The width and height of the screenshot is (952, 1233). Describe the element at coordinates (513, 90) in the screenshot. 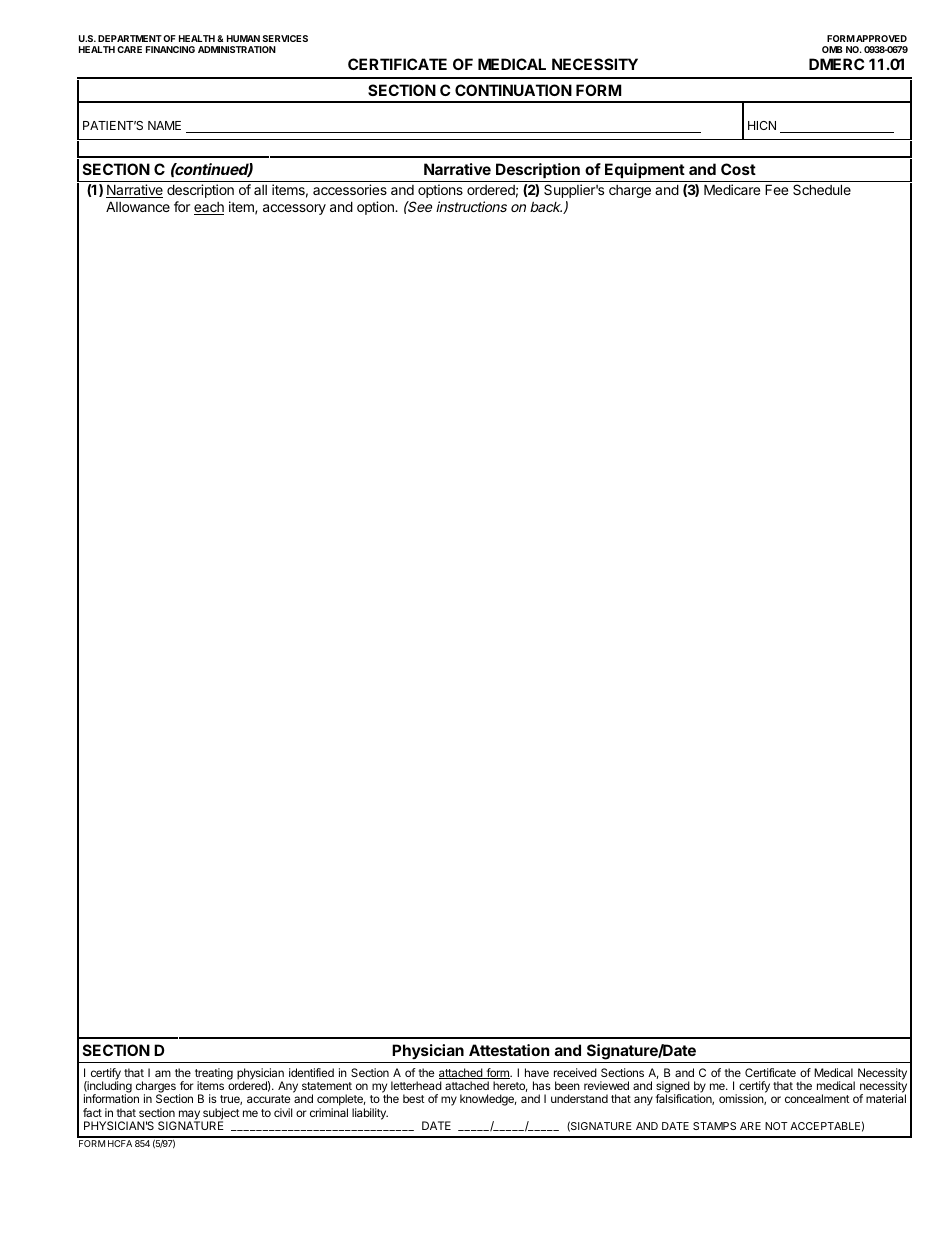

I see `CONTINUATION` at that location.
